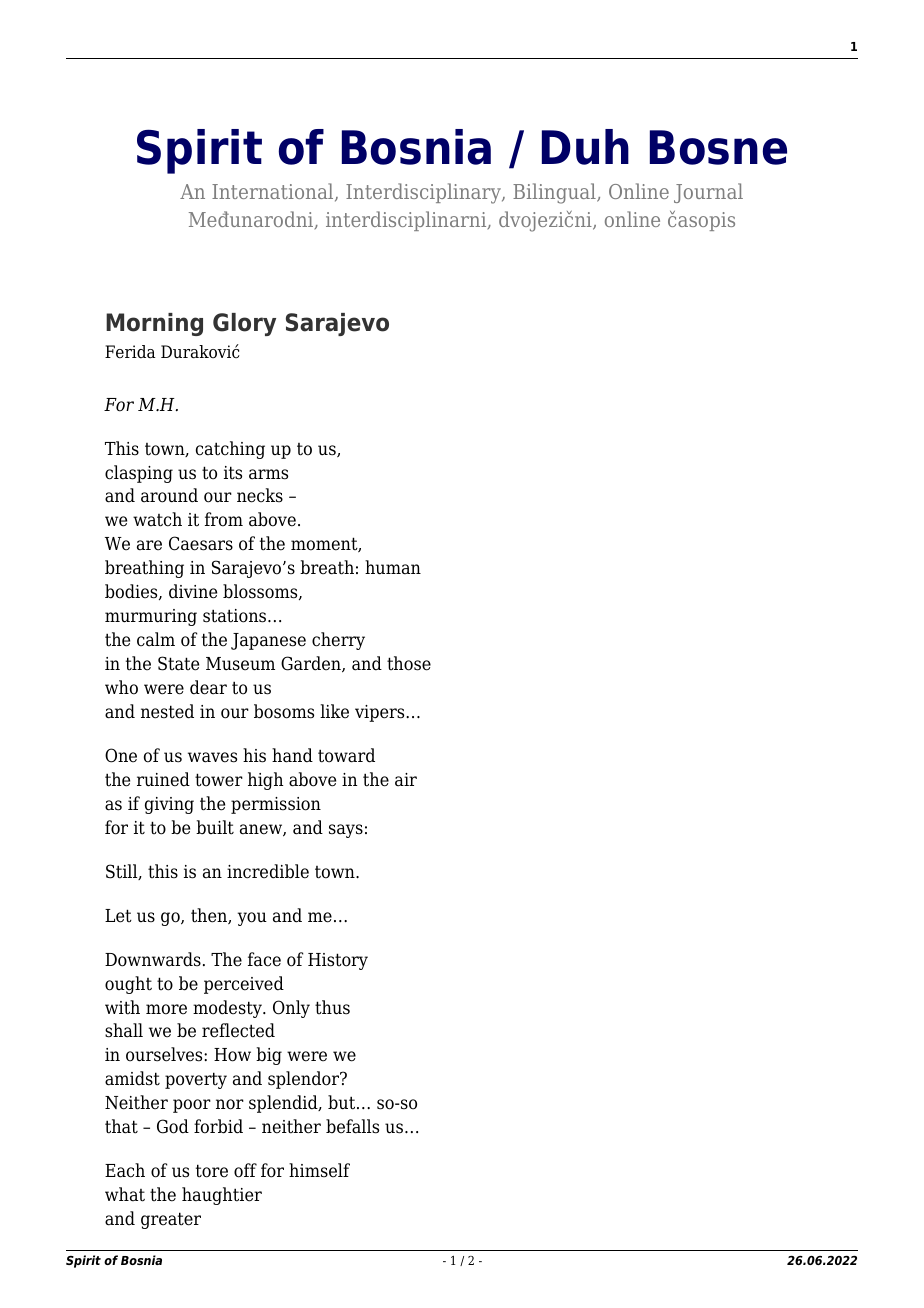 The image size is (924, 1308). Describe the element at coordinates (393, 567) in the page. I see `human` at that location.
